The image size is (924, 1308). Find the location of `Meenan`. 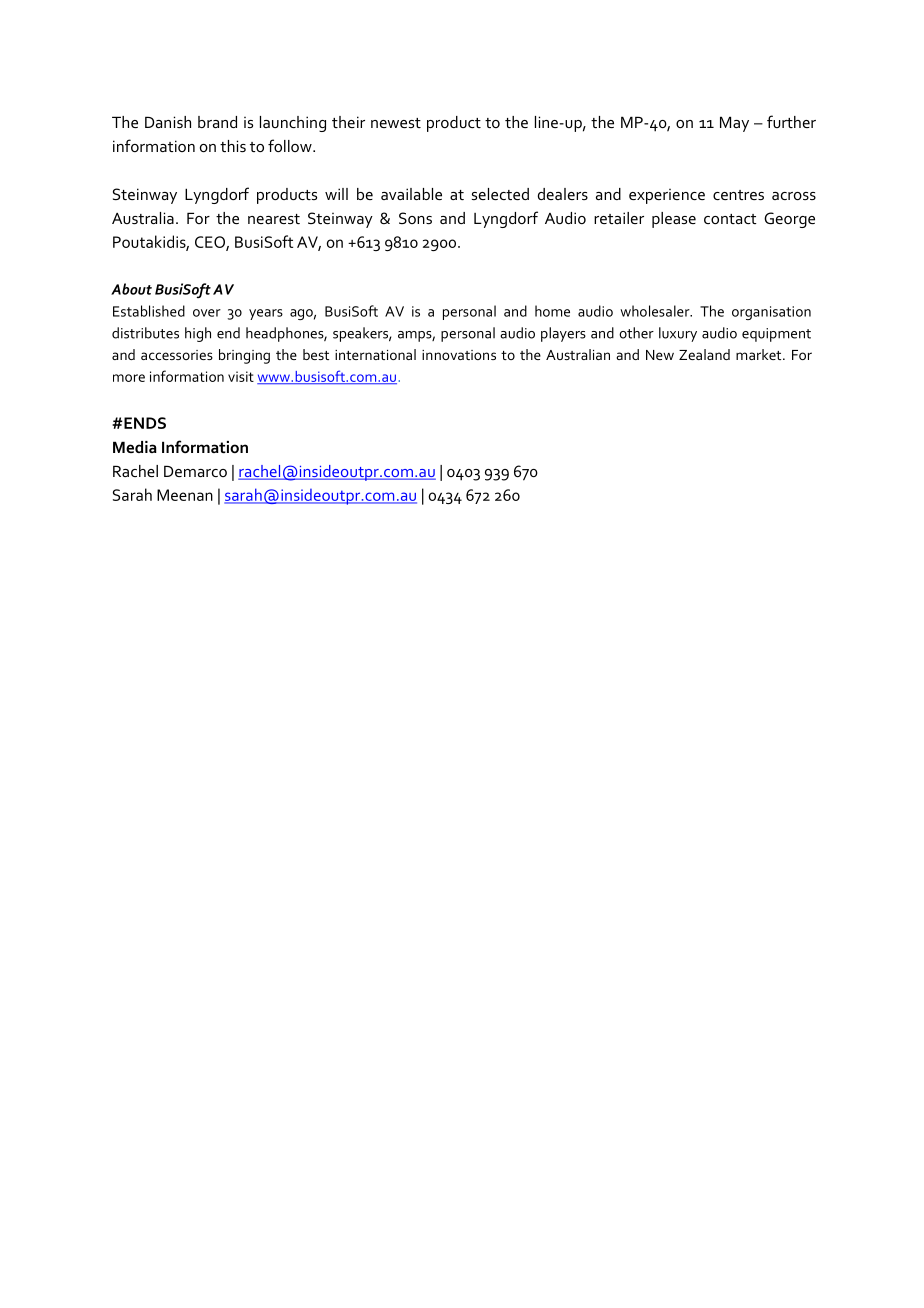

Meenan is located at coordinates (185, 495).
